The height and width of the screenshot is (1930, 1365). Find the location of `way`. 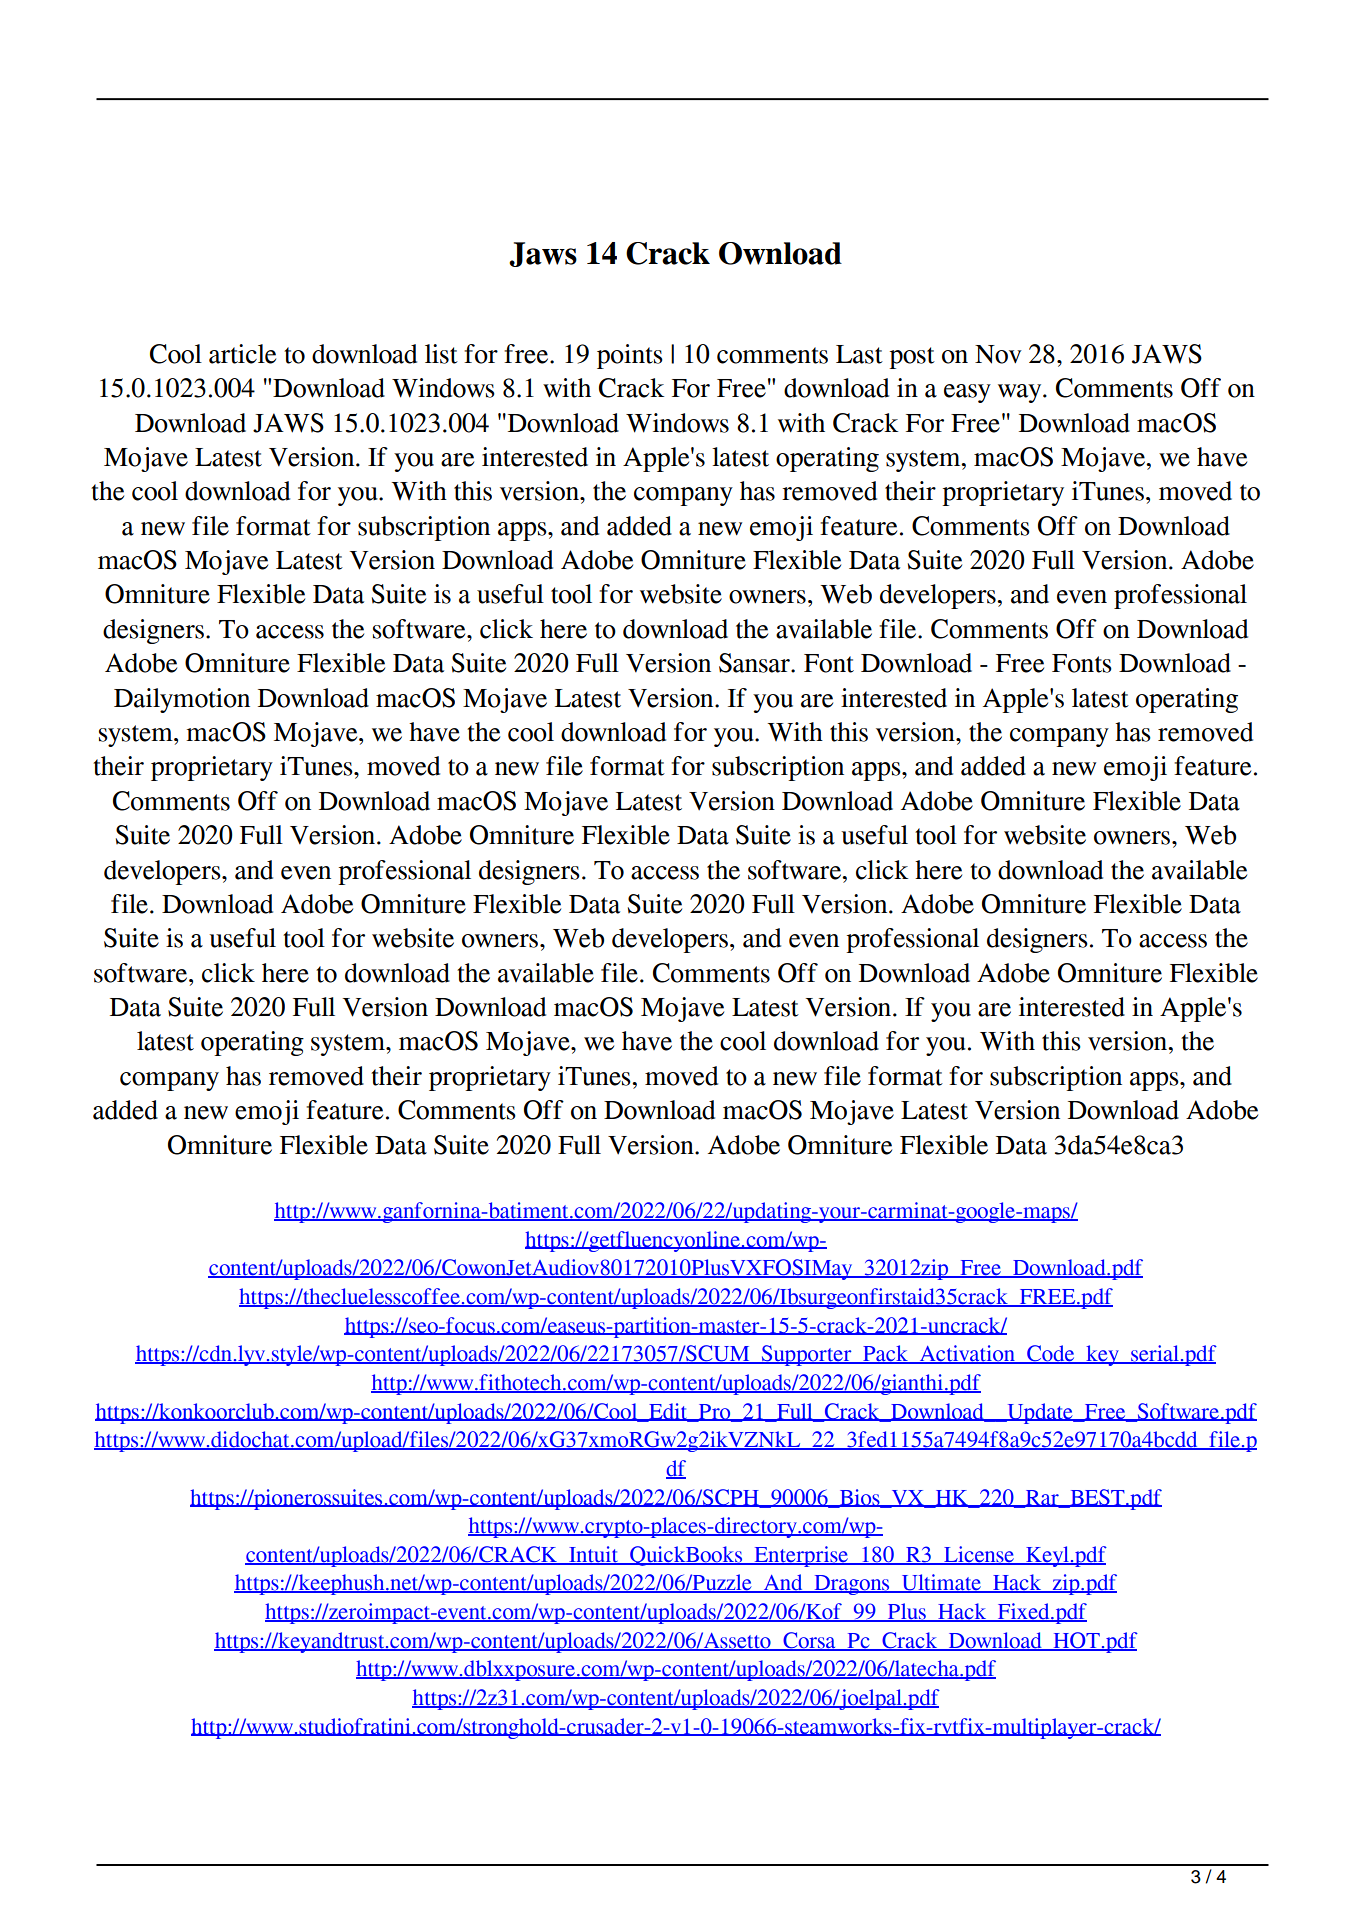

way is located at coordinates (1021, 393).
